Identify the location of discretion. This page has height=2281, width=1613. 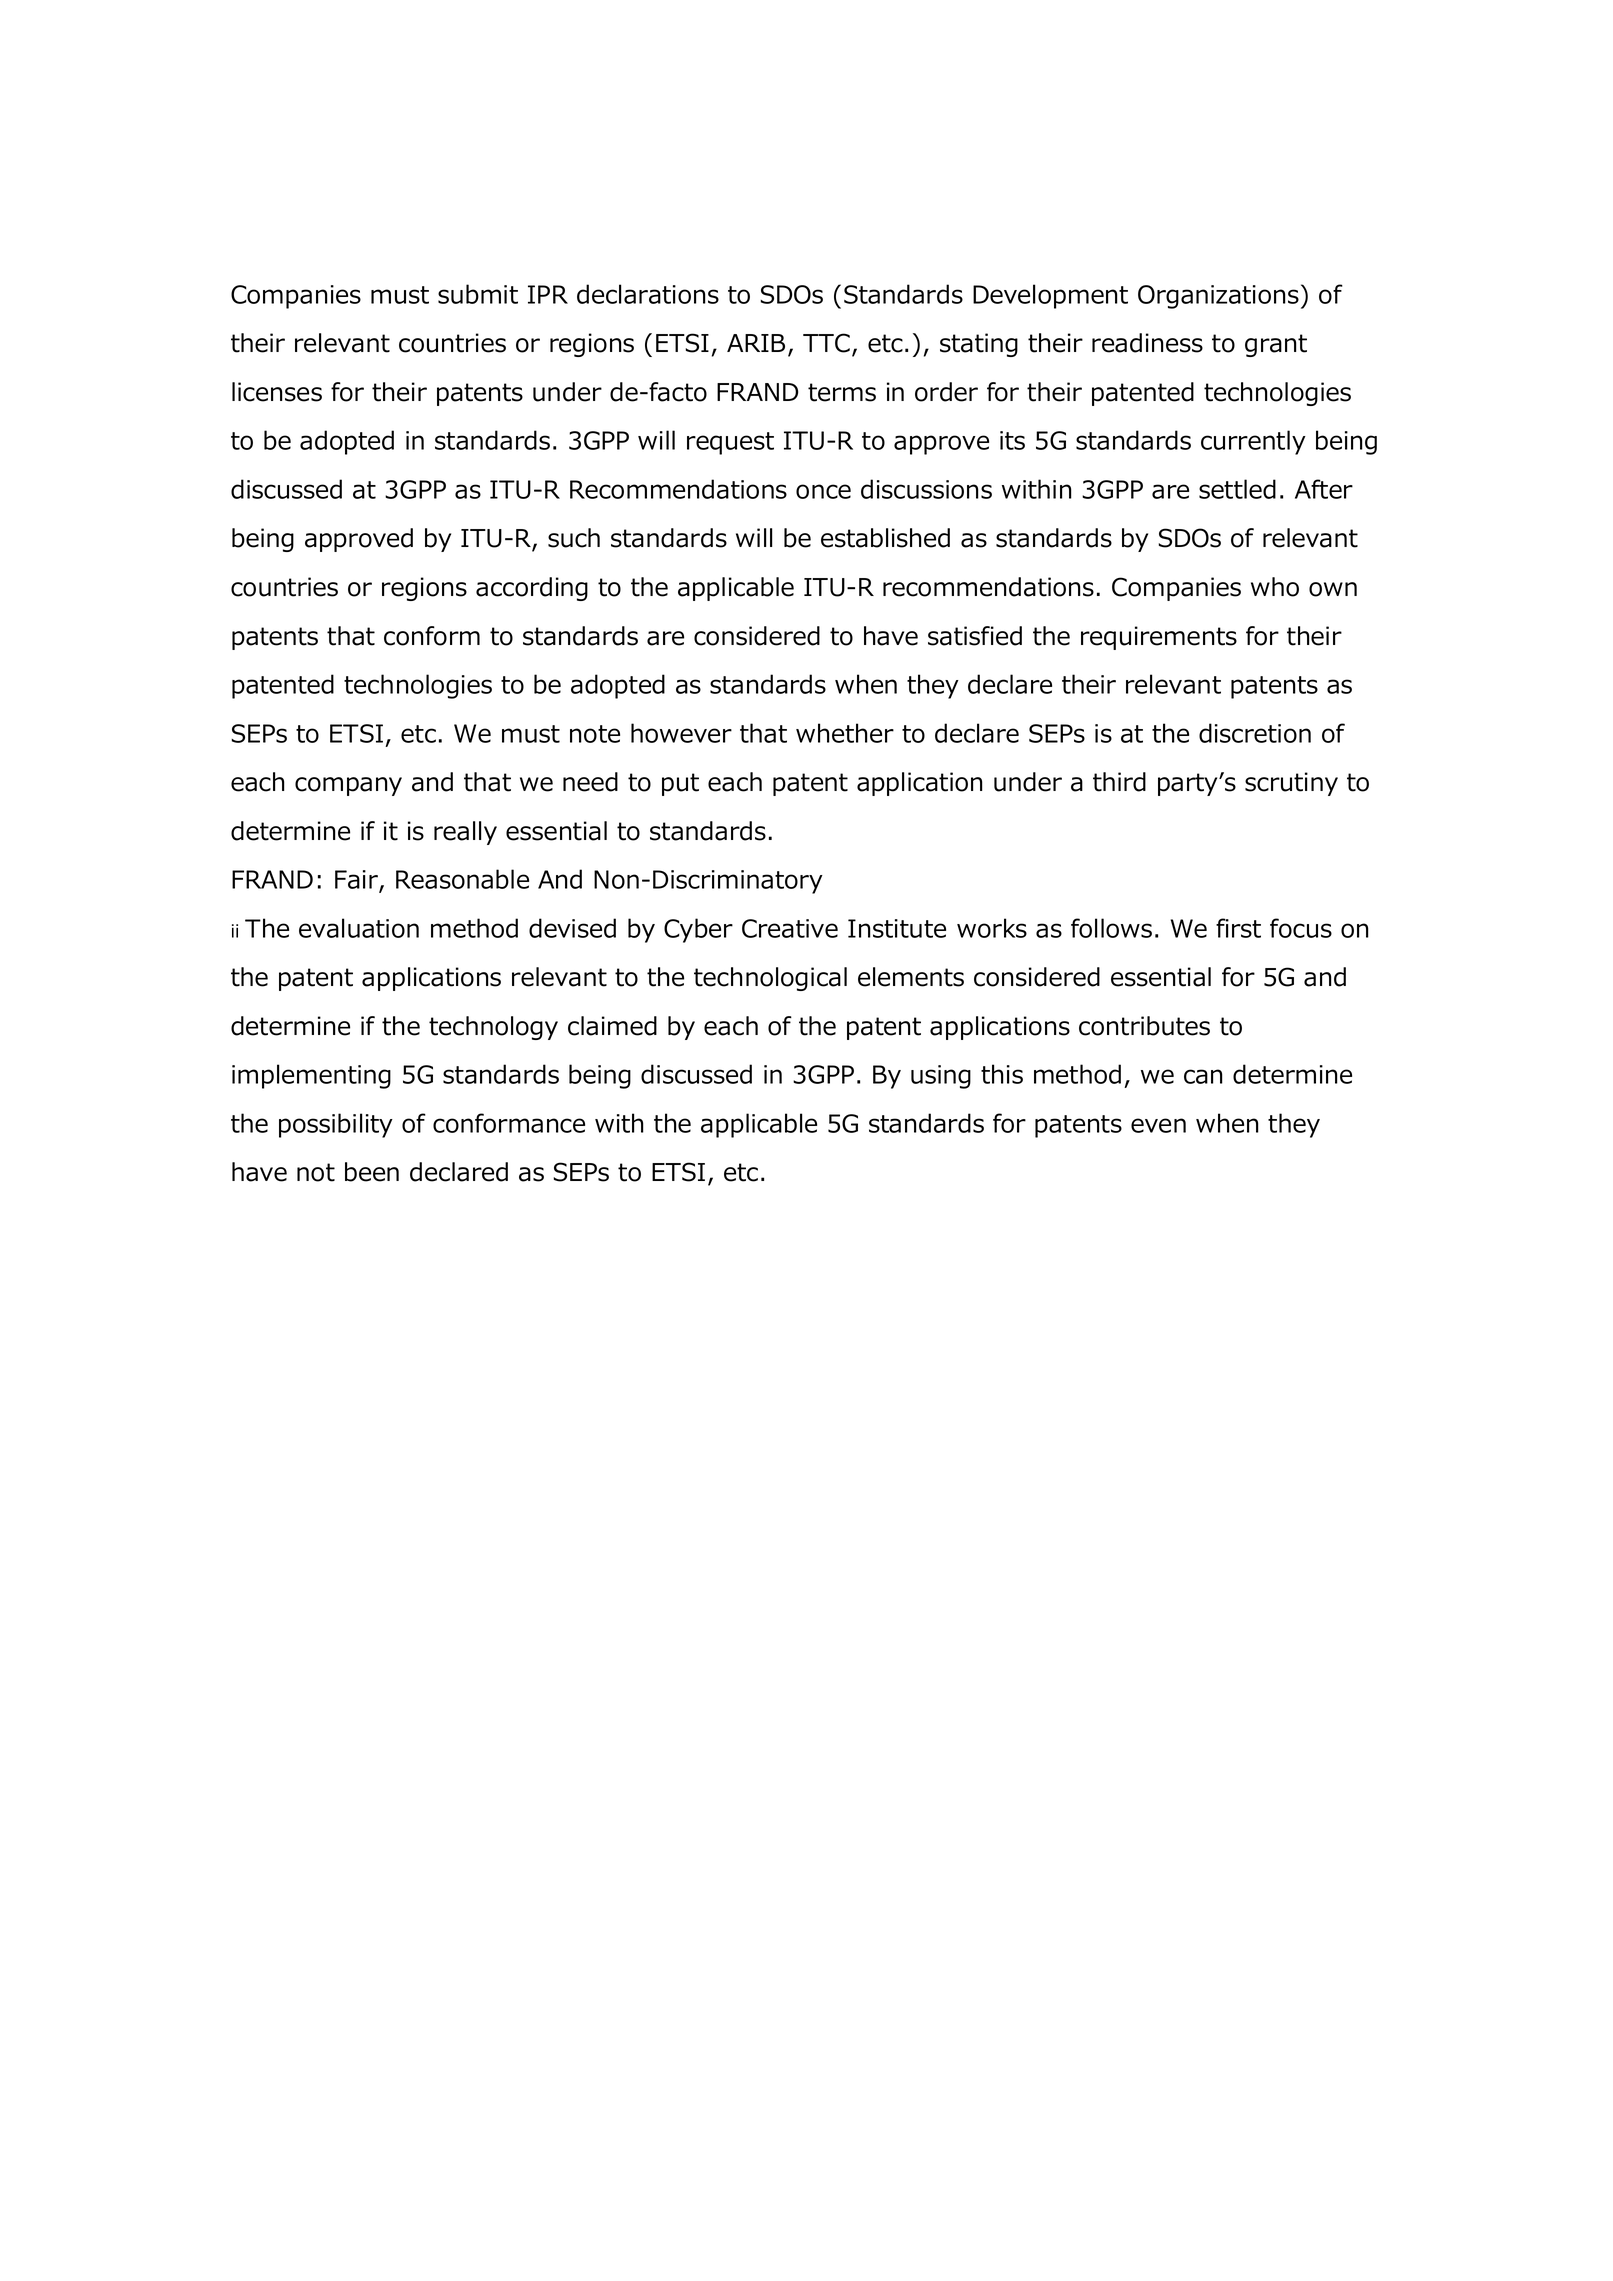
(1255, 733).
